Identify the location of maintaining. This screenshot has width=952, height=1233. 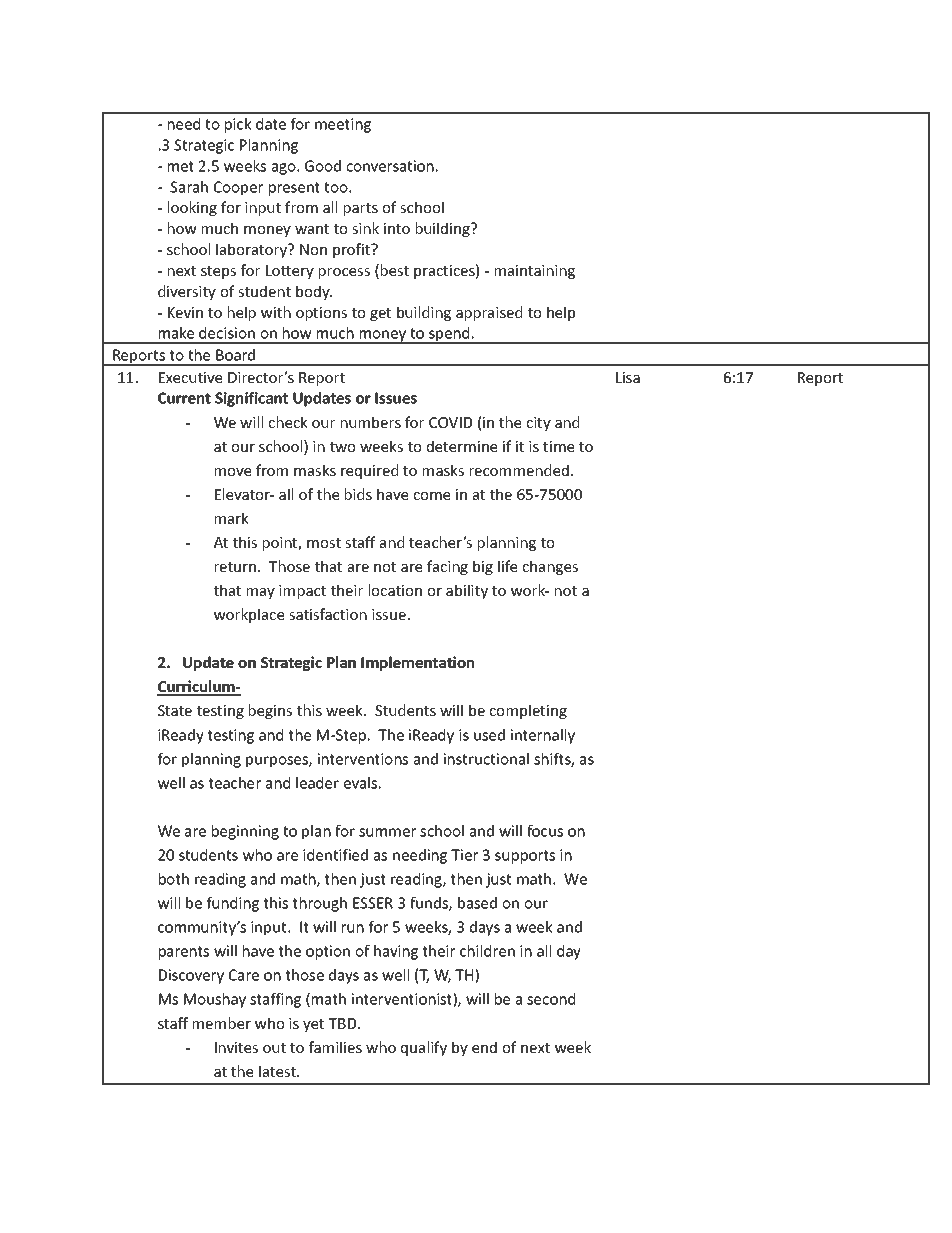
(535, 272).
